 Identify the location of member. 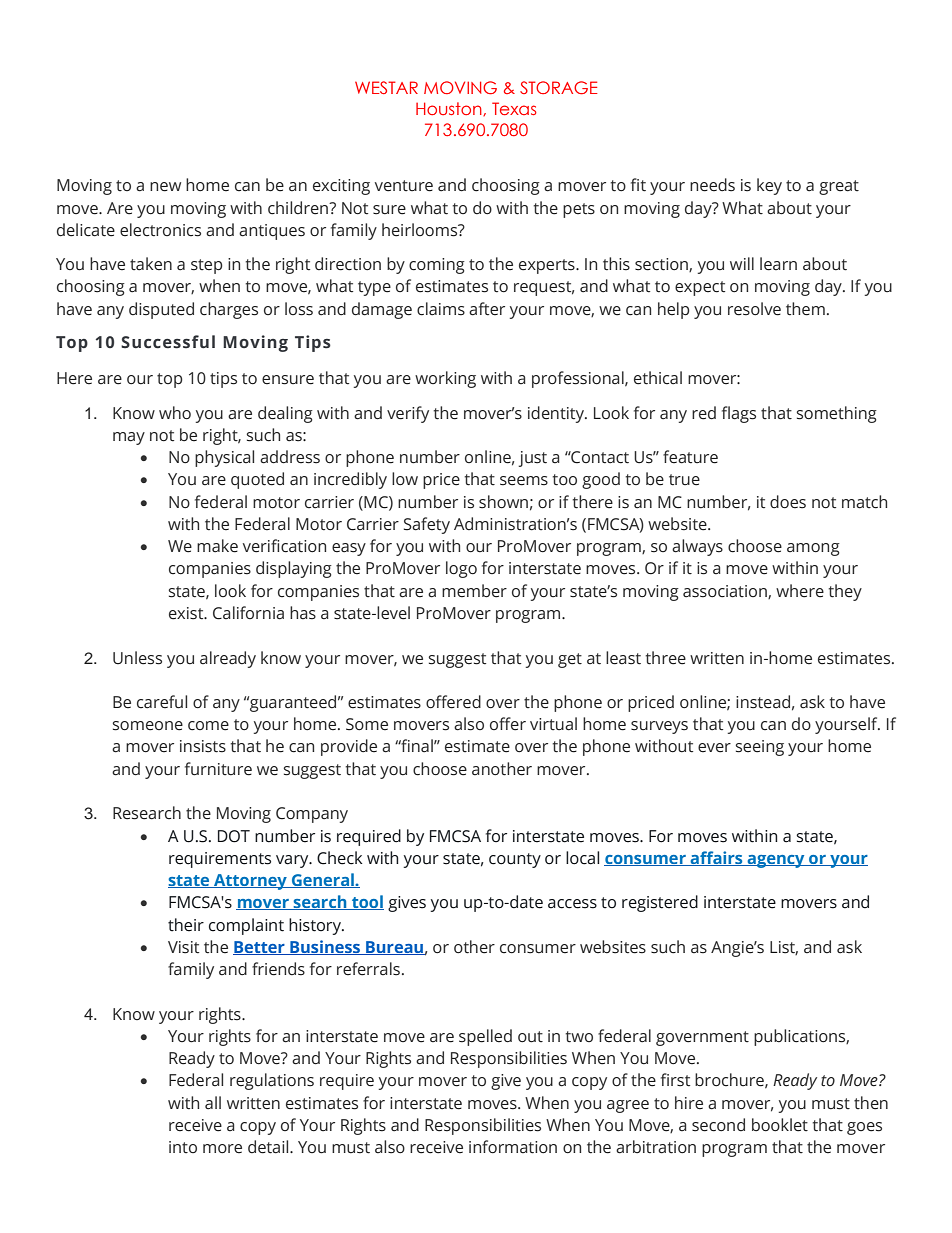
(474, 591).
